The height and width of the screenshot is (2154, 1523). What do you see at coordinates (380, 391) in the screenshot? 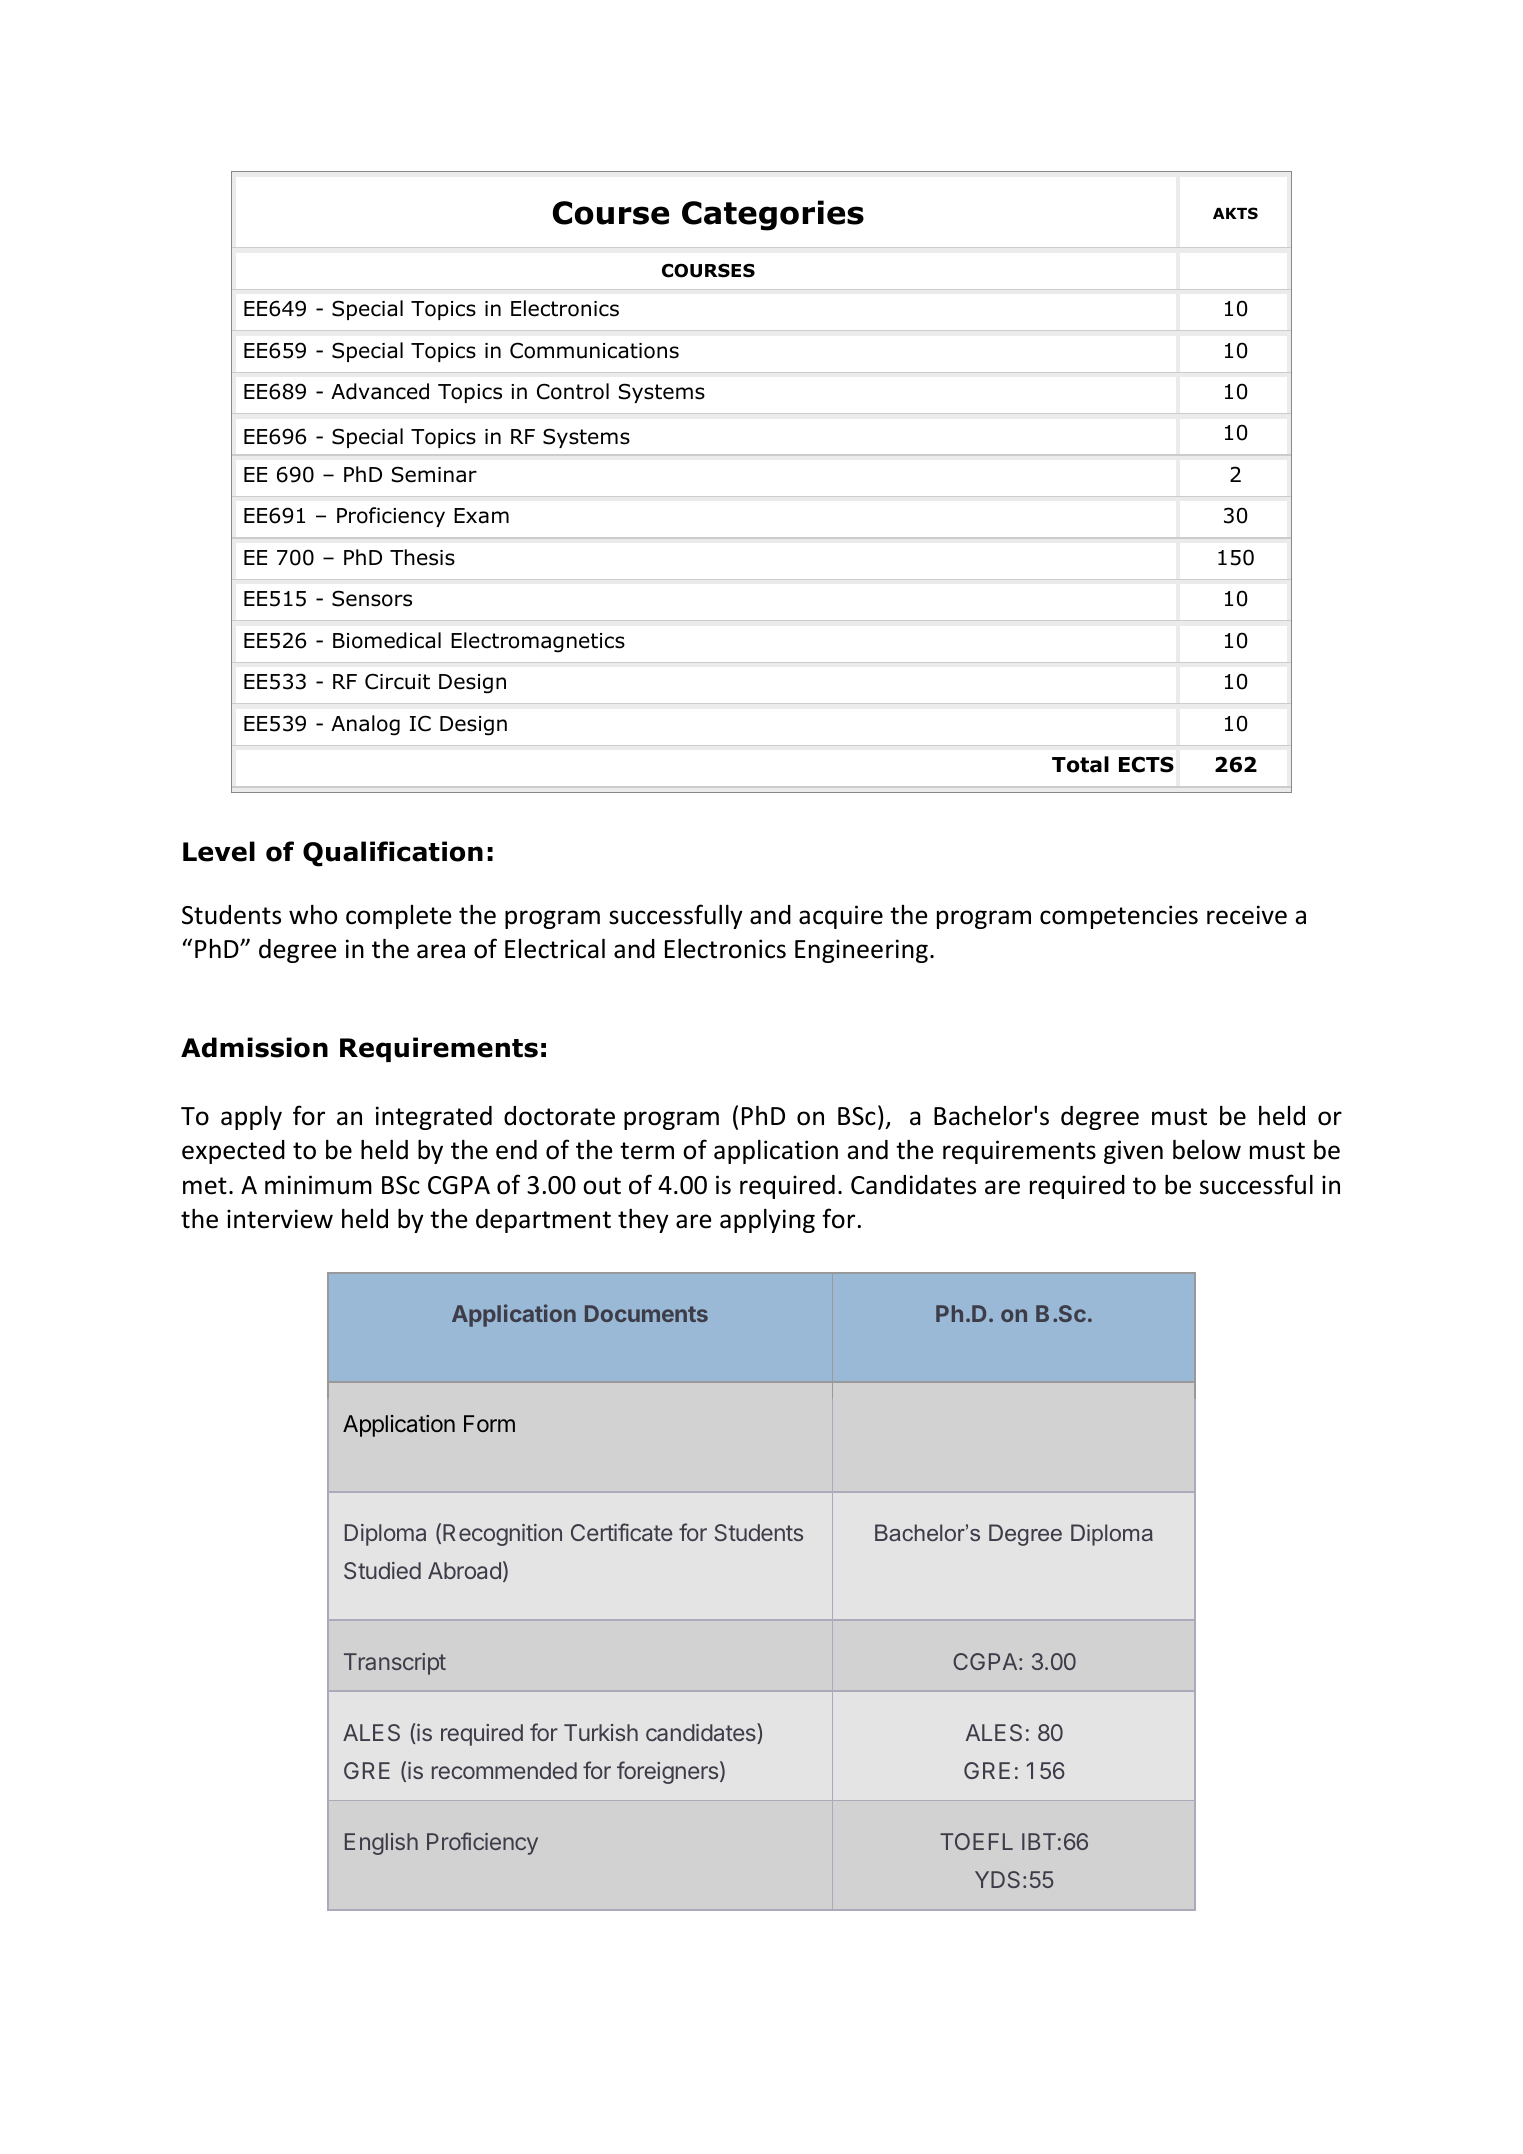
I see `Advanced` at bounding box center [380, 391].
